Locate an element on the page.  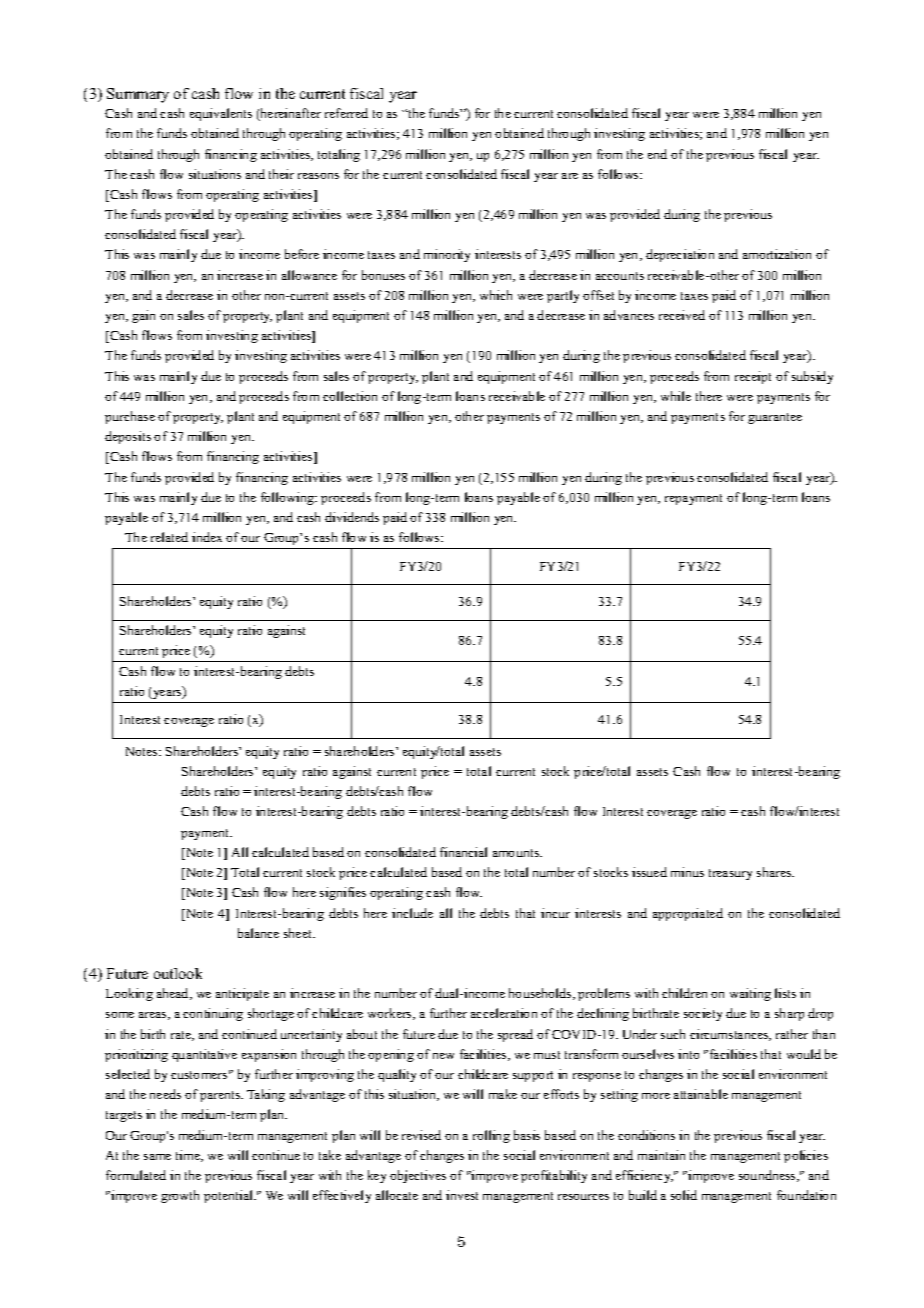
index is located at coordinates (207, 537).
